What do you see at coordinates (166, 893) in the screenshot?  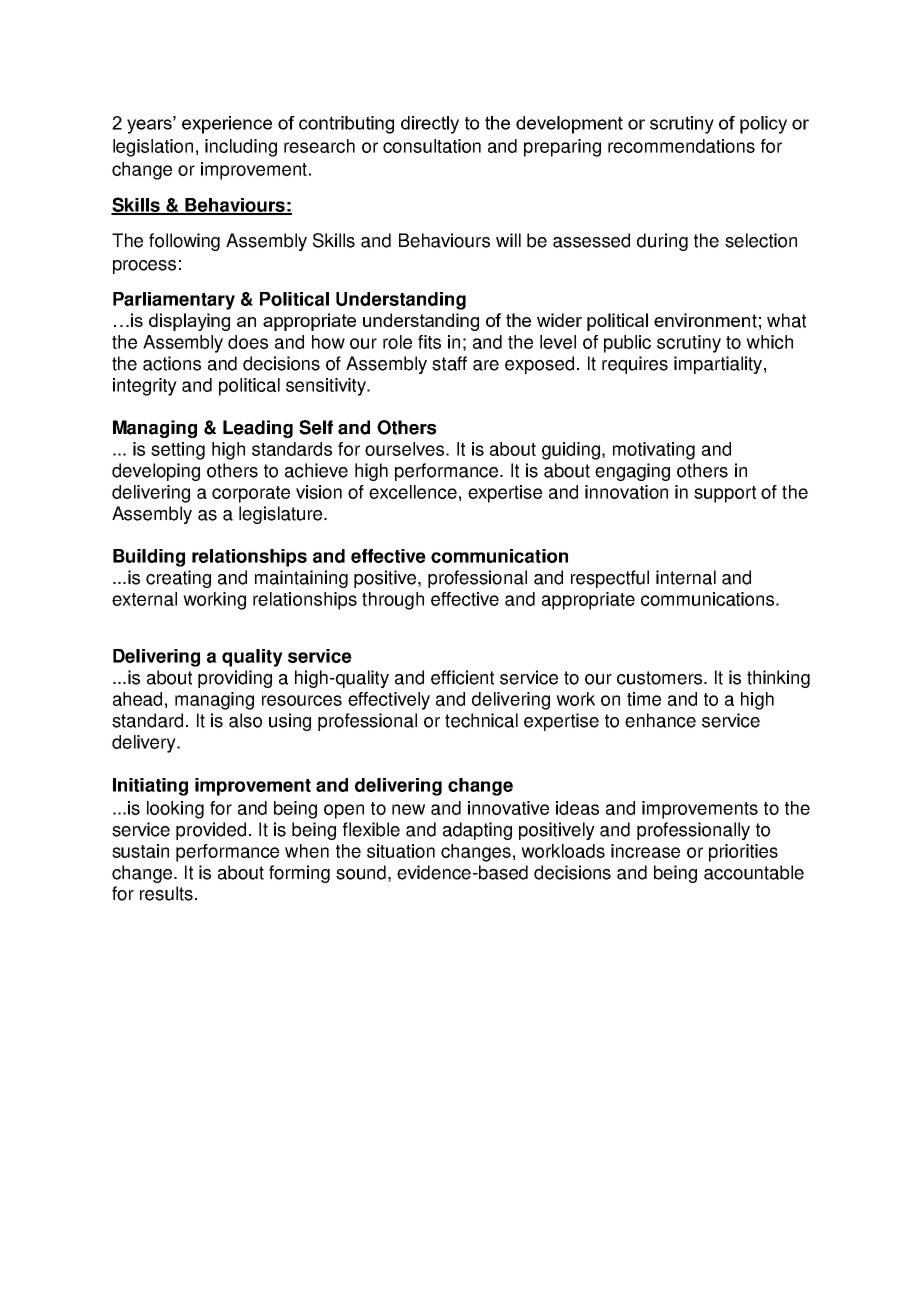 I see `results` at bounding box center [166, 893].
